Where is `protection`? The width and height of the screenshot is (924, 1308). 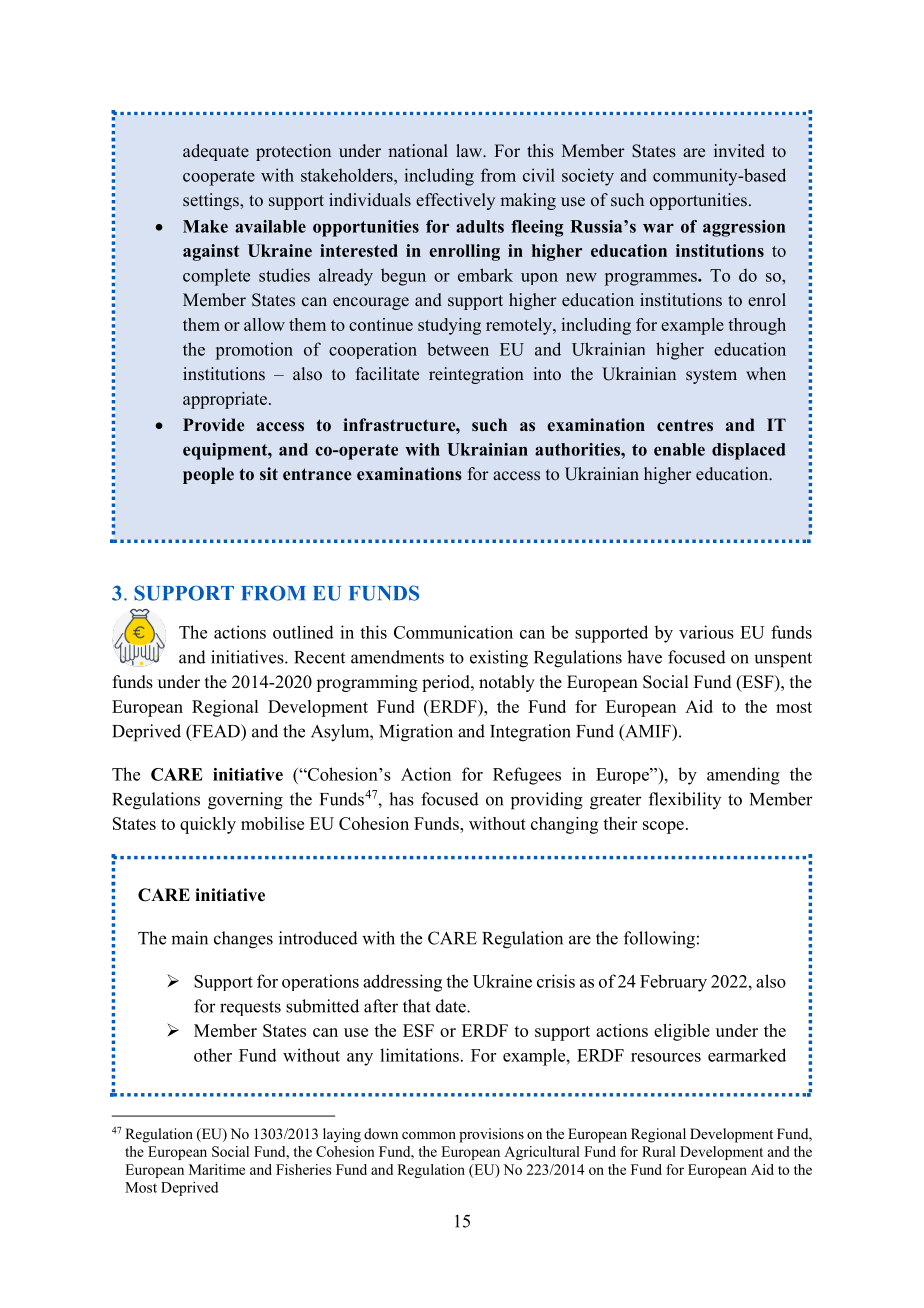 protection is located at coordinates (293, 152).
